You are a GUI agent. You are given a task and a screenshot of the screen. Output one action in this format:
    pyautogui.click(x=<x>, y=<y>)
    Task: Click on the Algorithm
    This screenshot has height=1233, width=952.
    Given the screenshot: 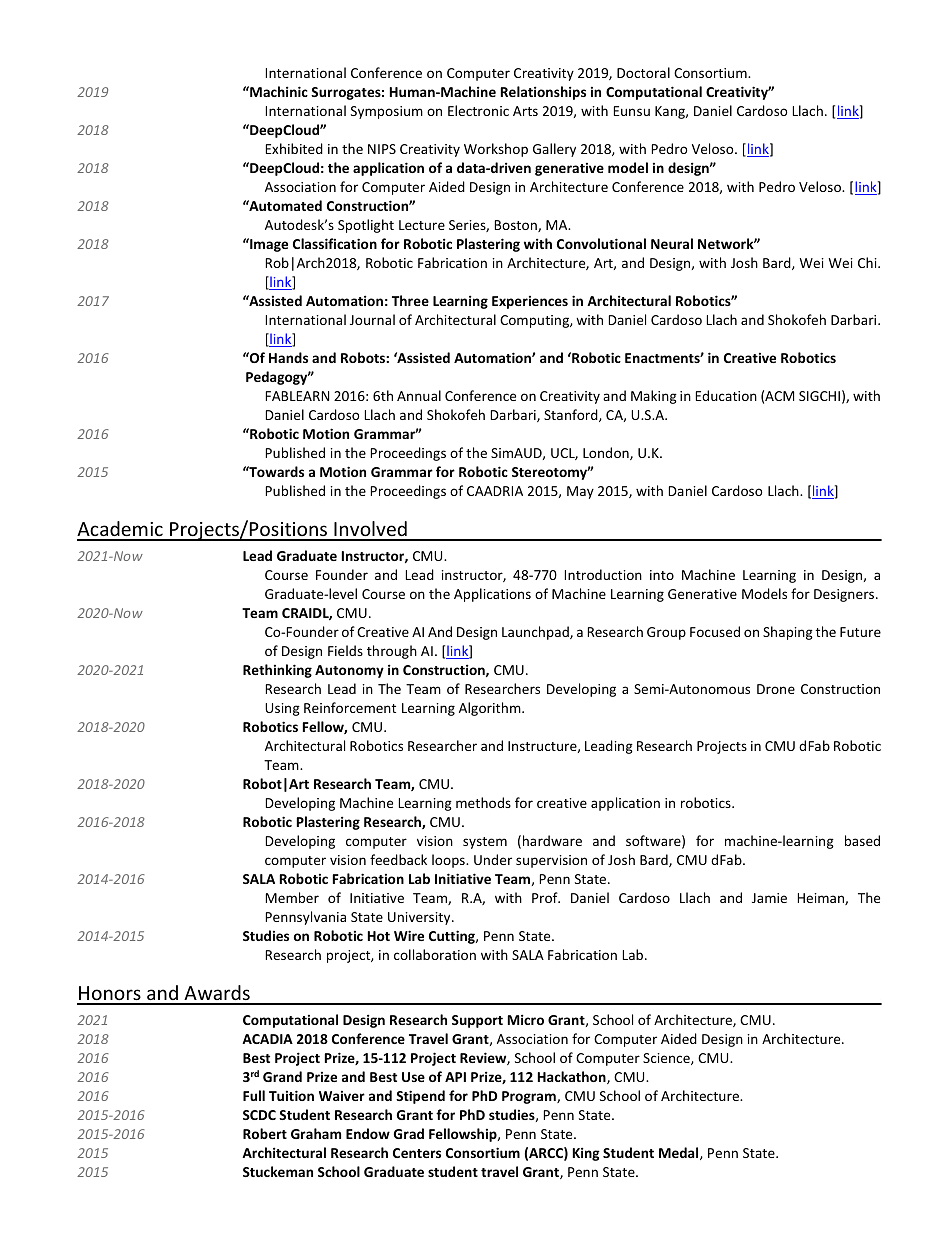 What is the action you would take?
    pyautogui.click(x=491, y=709)
